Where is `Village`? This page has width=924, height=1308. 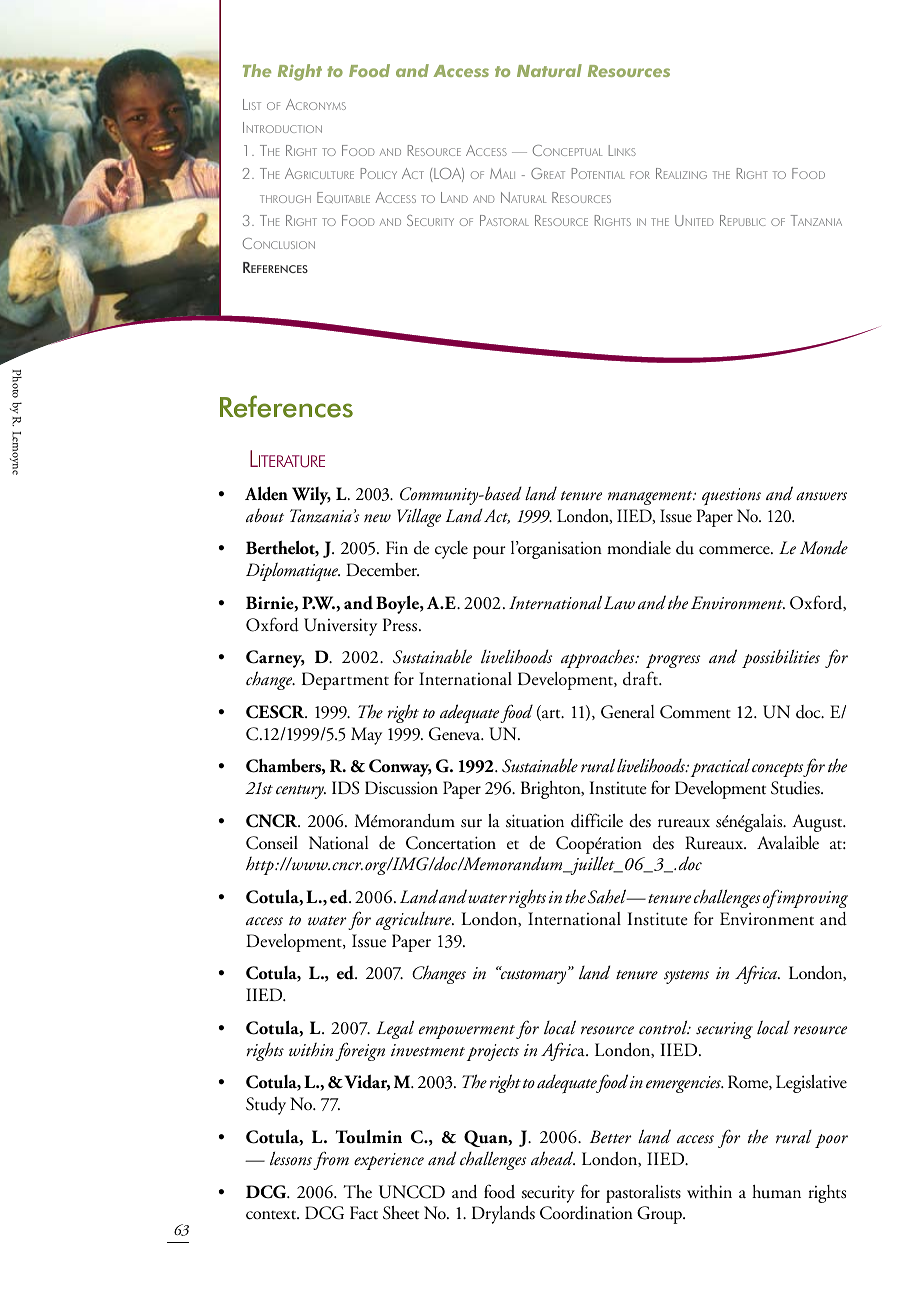 Village is located at coordinates (419, 517).
